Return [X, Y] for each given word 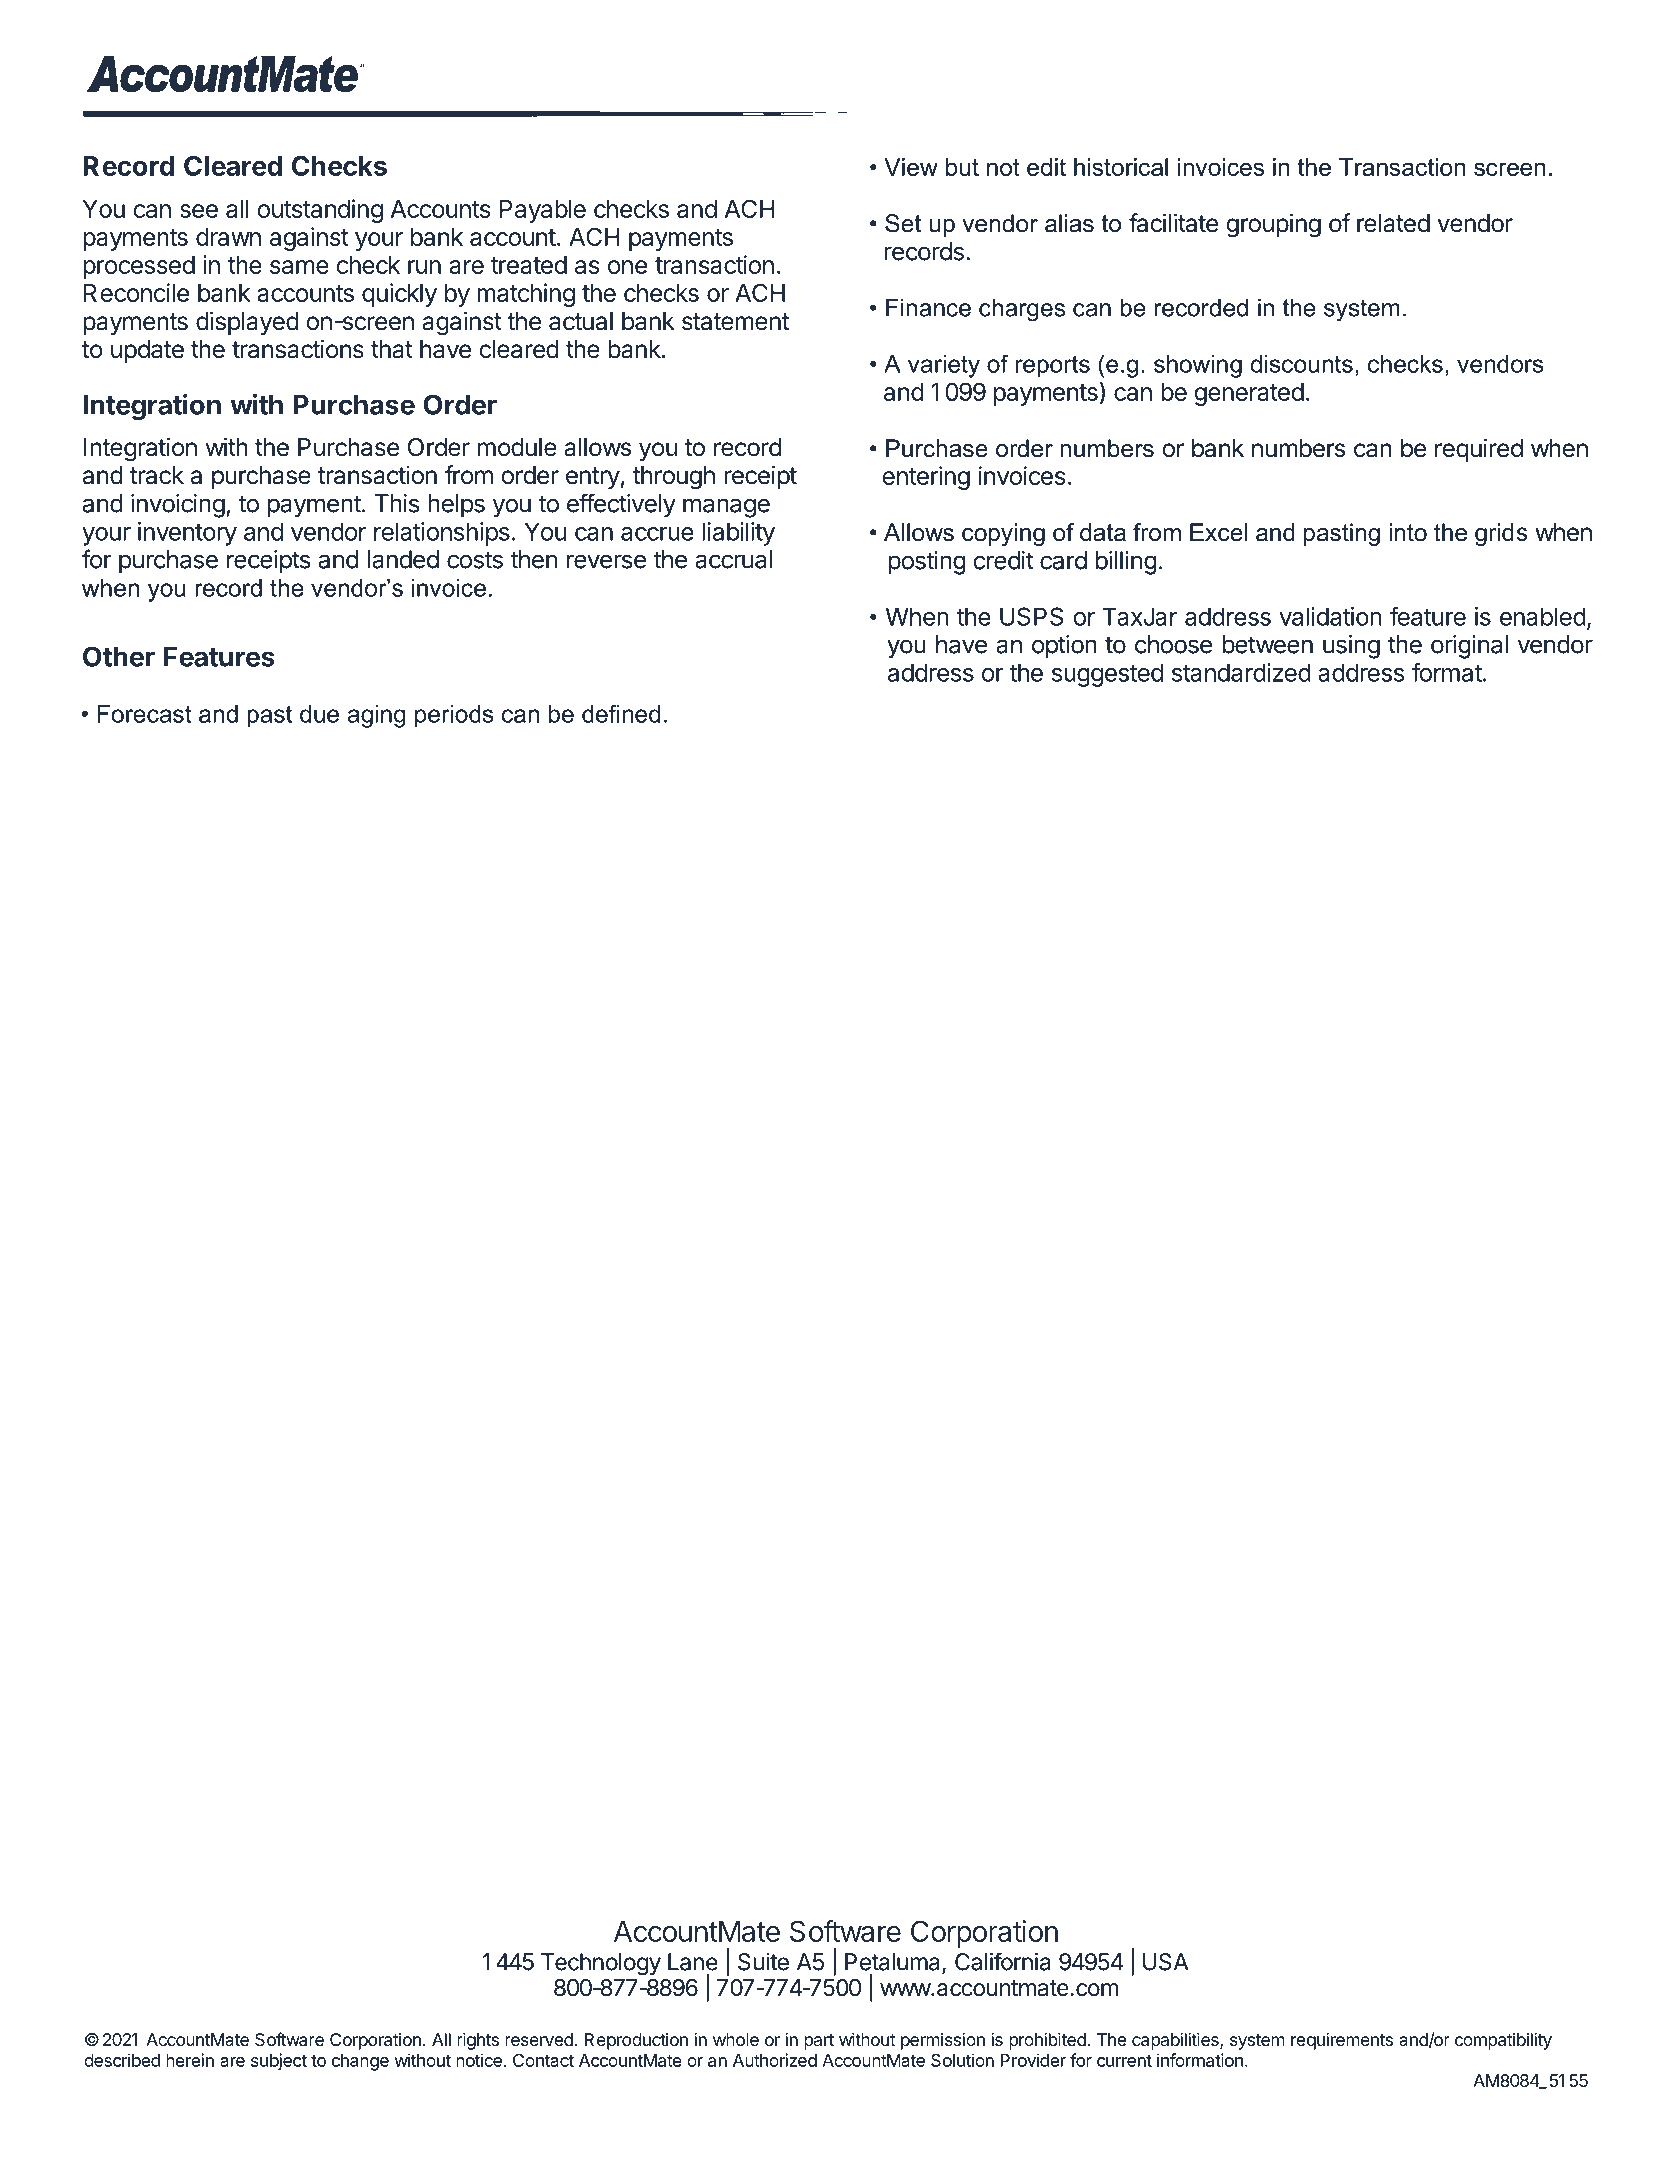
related [1393, 223]
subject [279, 2062]
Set [903, 223]
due [319, 714]
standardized [1241, 672]
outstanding [320, 211]
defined [621, 713]
